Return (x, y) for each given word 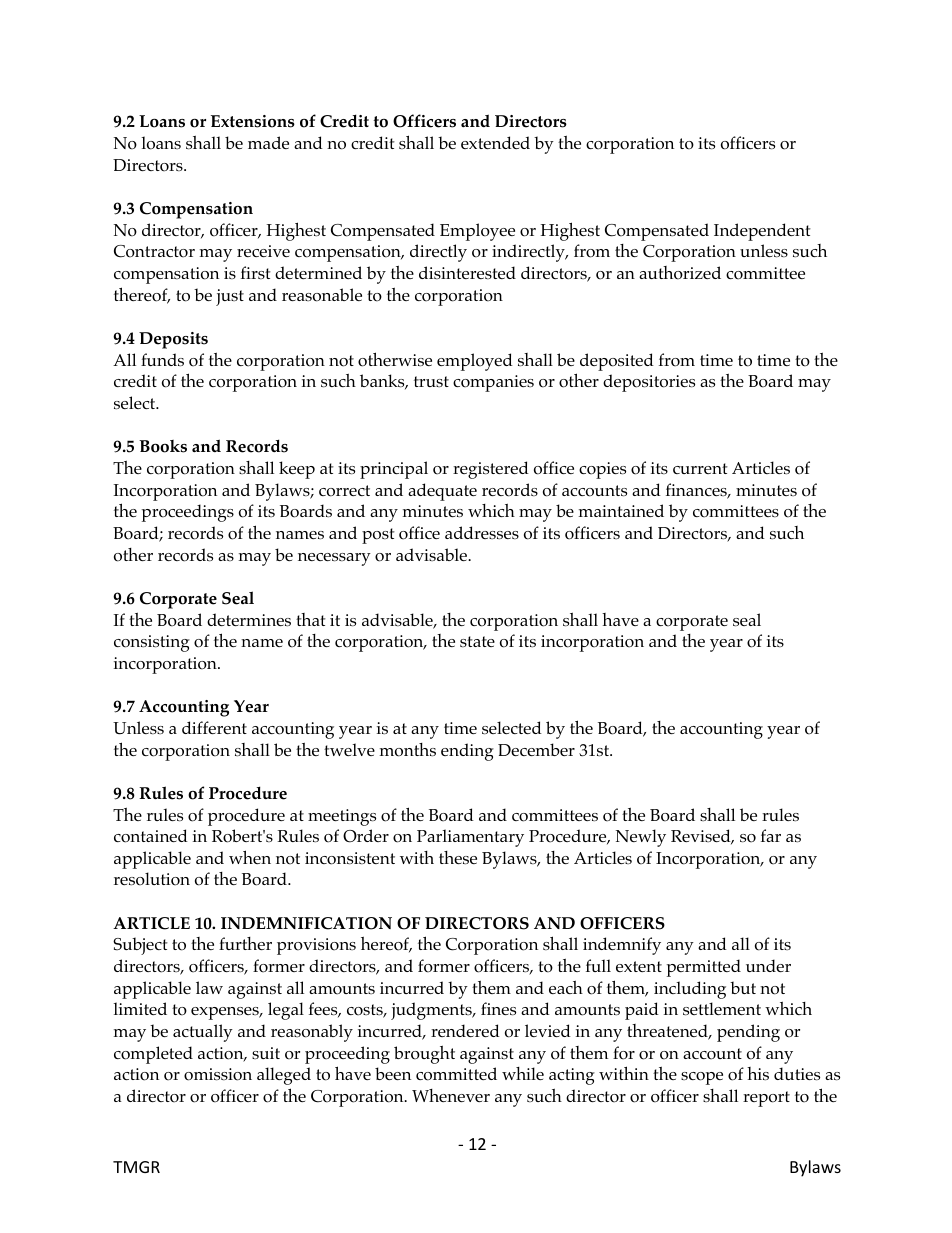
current (700, 468)
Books (163, 446)
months (408, 750)
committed (456, 1074)
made (268, 142)
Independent (762, 232)
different (214, 727)
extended (495, 142)
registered (491, 470)
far (771, 835)
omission (218, 1074)
